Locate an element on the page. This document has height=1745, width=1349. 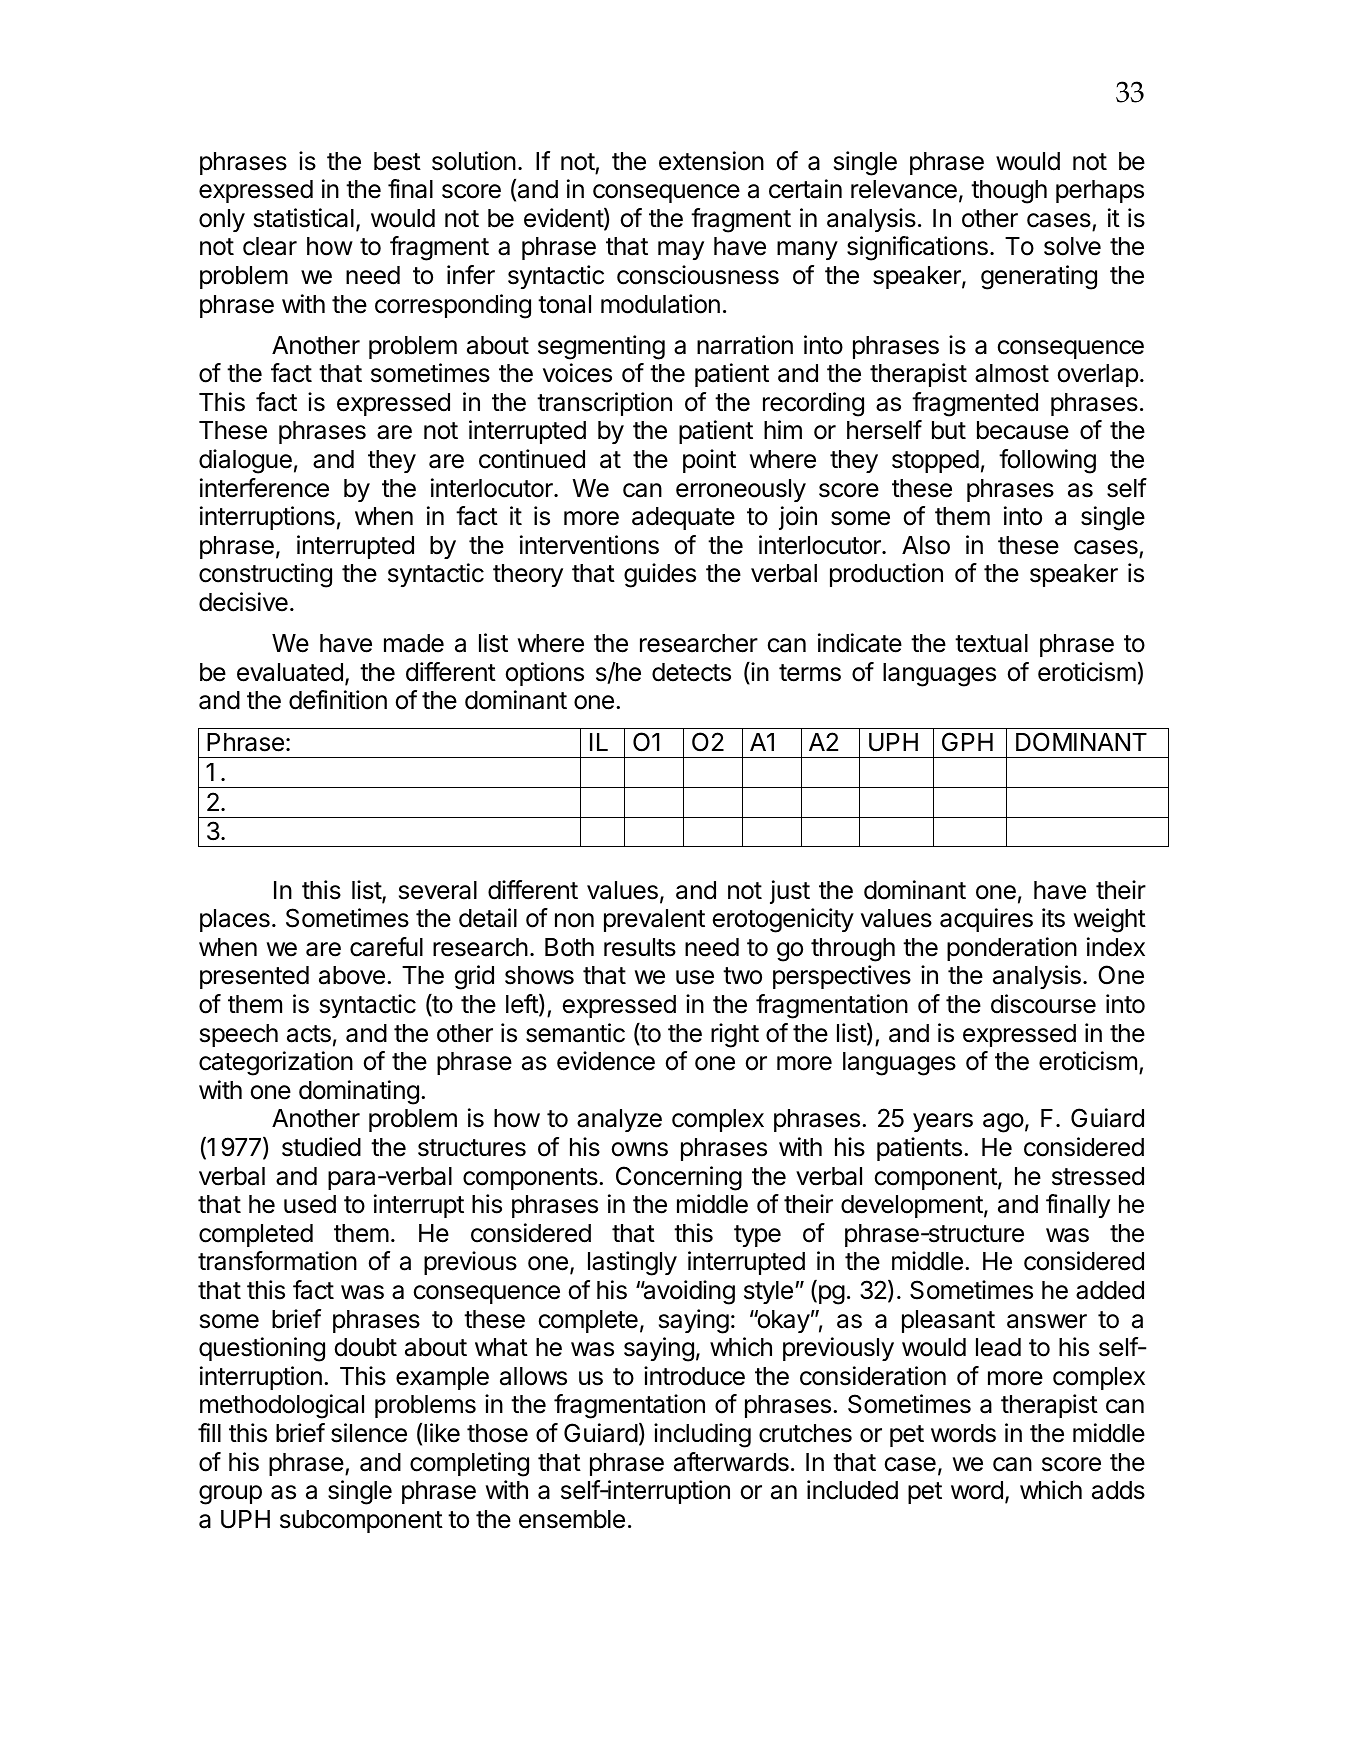
statistical is located at coordinates (304, 218).
